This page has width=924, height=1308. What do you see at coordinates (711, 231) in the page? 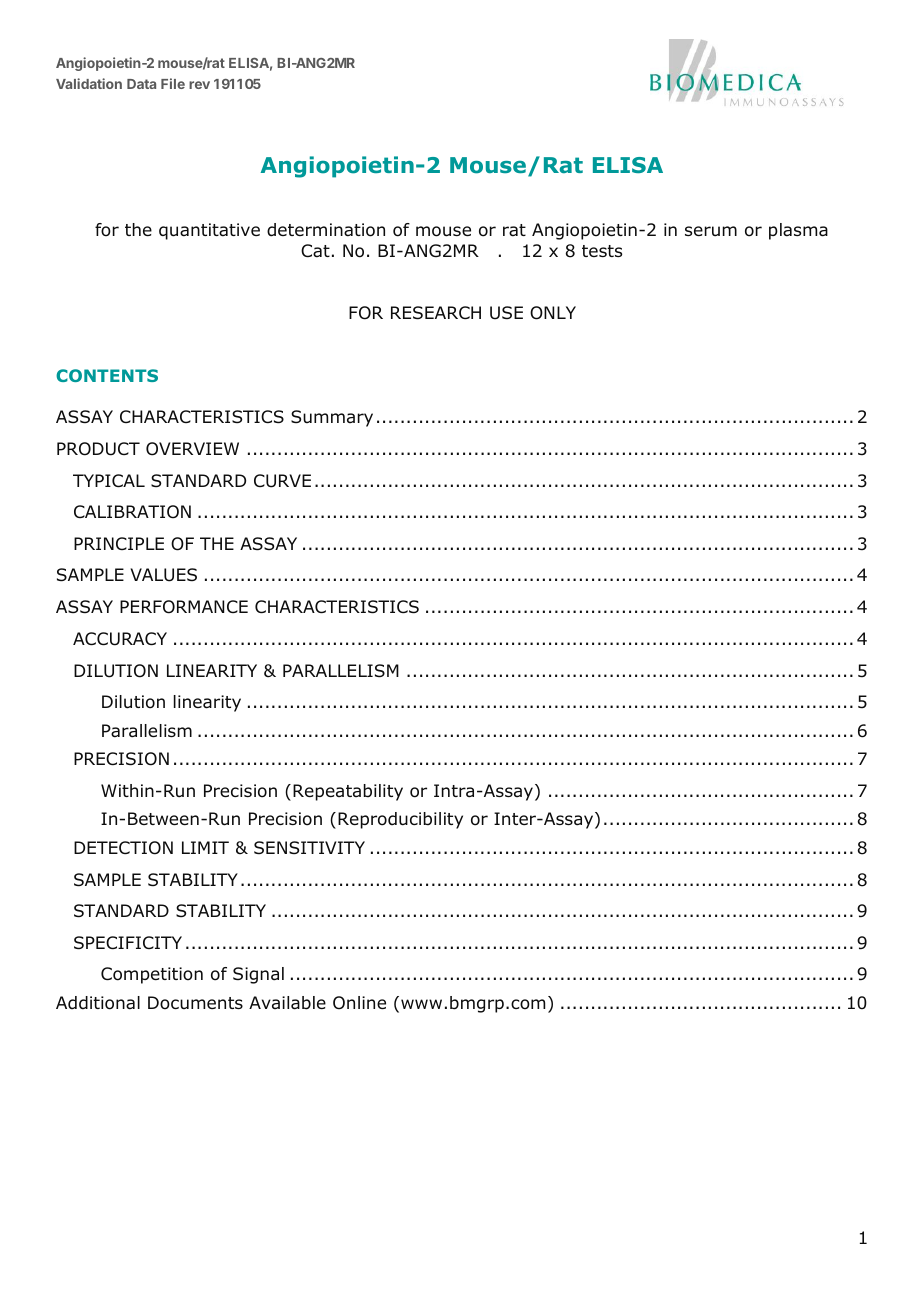
I see `serum` at bounding box center [711, 231].
